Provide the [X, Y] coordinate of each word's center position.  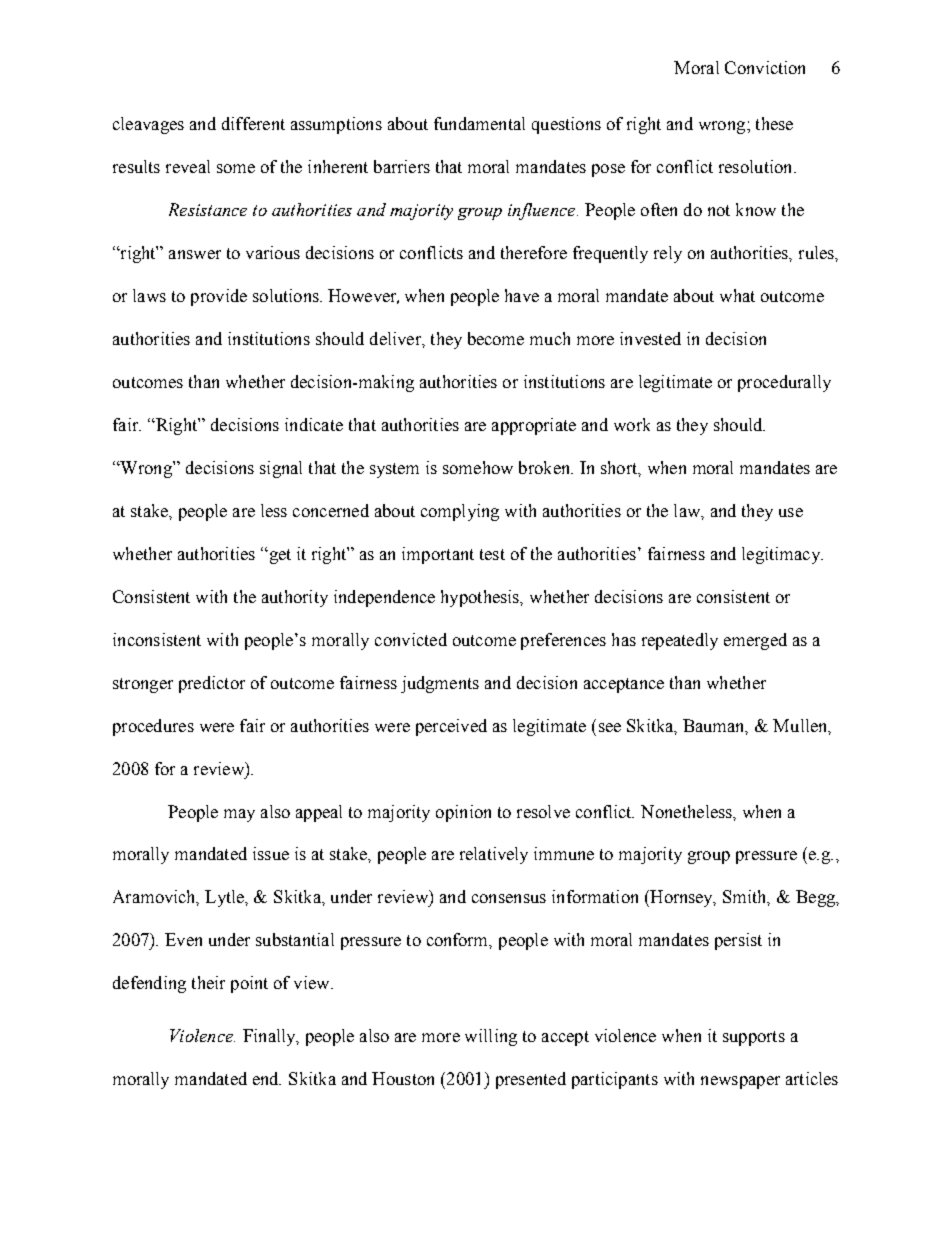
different [253, 123]
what [737, 295]
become [496, 338]
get [279, 556]
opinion [463, 813]
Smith [746, 898]
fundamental [479, 123]
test [492, 554]
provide [219, 297]
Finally [270, 1037]
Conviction [765, 67]
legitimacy [782, 555]
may [239, 815]
